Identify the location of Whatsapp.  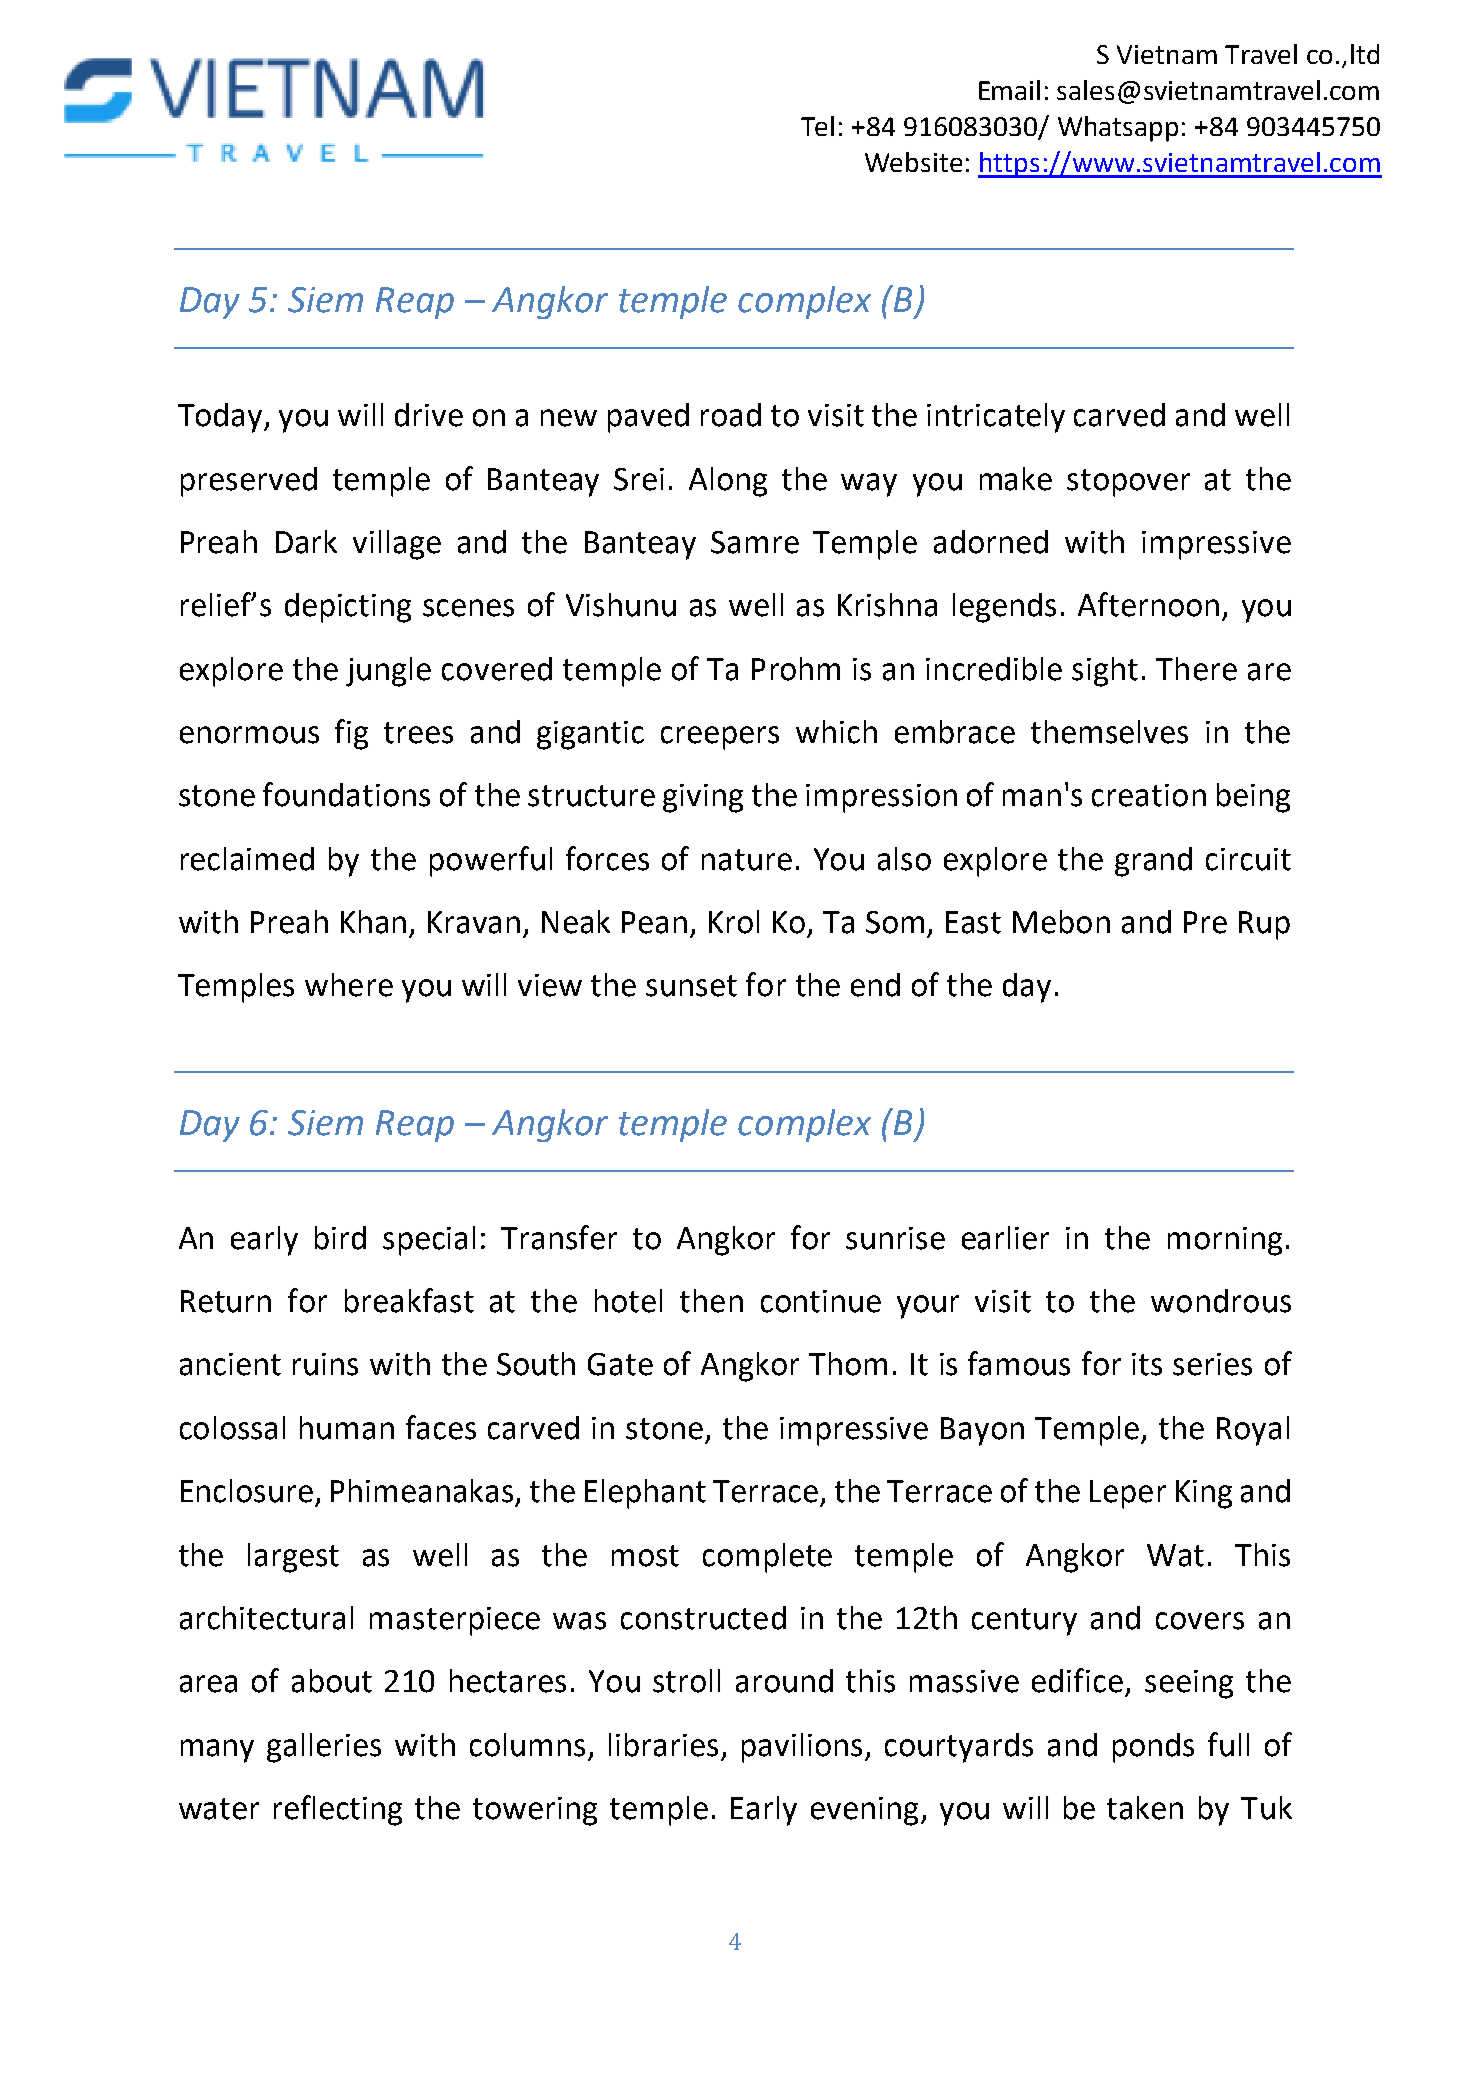
(1118, 129).
